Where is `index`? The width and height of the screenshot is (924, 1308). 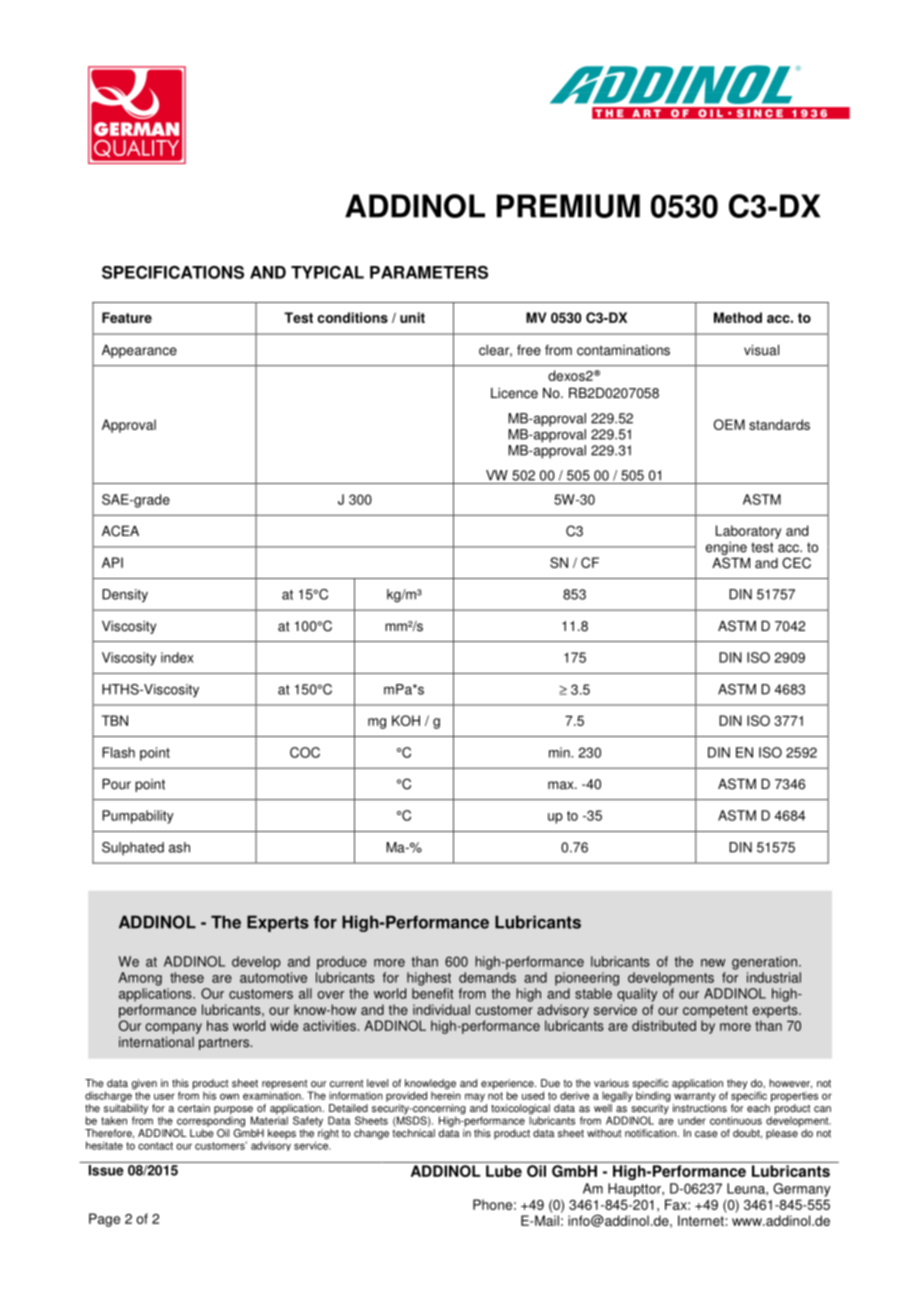 index is located at coordinates (177, 657).
